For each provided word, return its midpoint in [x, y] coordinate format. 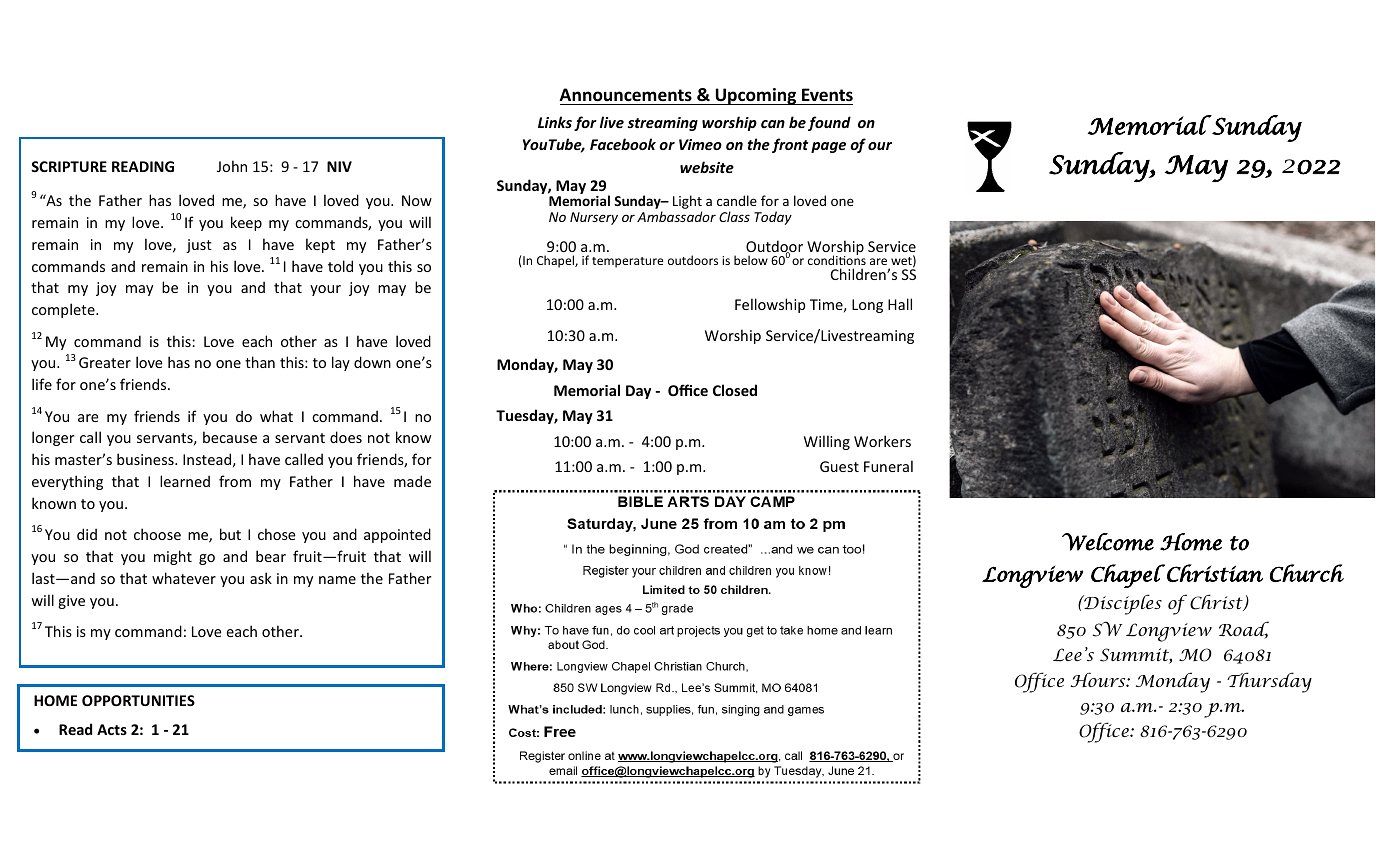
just [199, 246]
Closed [735, 390]
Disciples [1122, 604]
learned [185, 481]
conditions [837, 259]
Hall [900, 304]
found [829, 123]
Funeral [888, 466]
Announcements [626, 95]
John [232, 166]
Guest [839, 466]
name [337, 580]
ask [261, 578]
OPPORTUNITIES [138, 700]
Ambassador [676, 216]
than [260, 362]
